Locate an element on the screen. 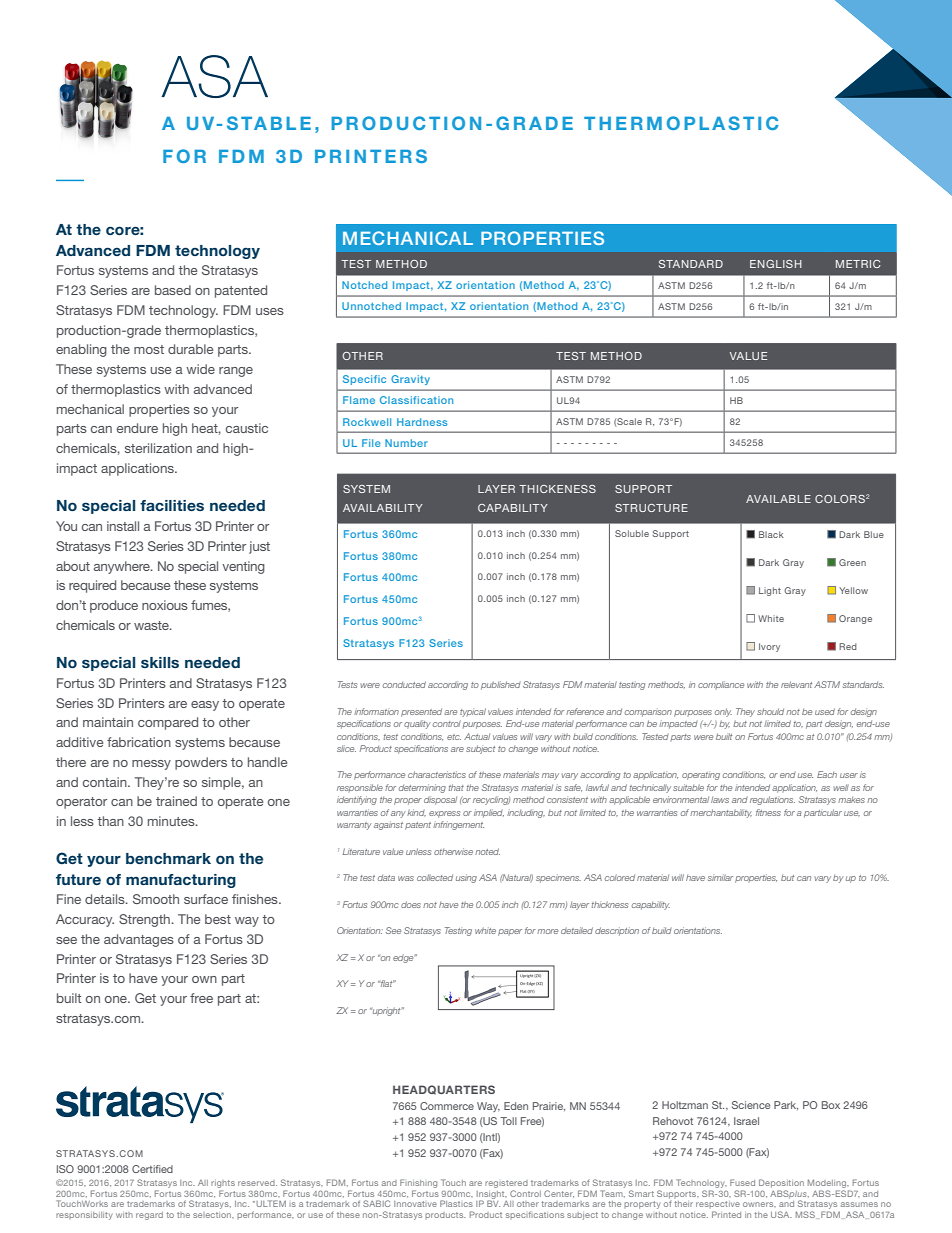 The width and height of the screenshot is (952, 1233). fabrication is located at coordinates (139, 742).
